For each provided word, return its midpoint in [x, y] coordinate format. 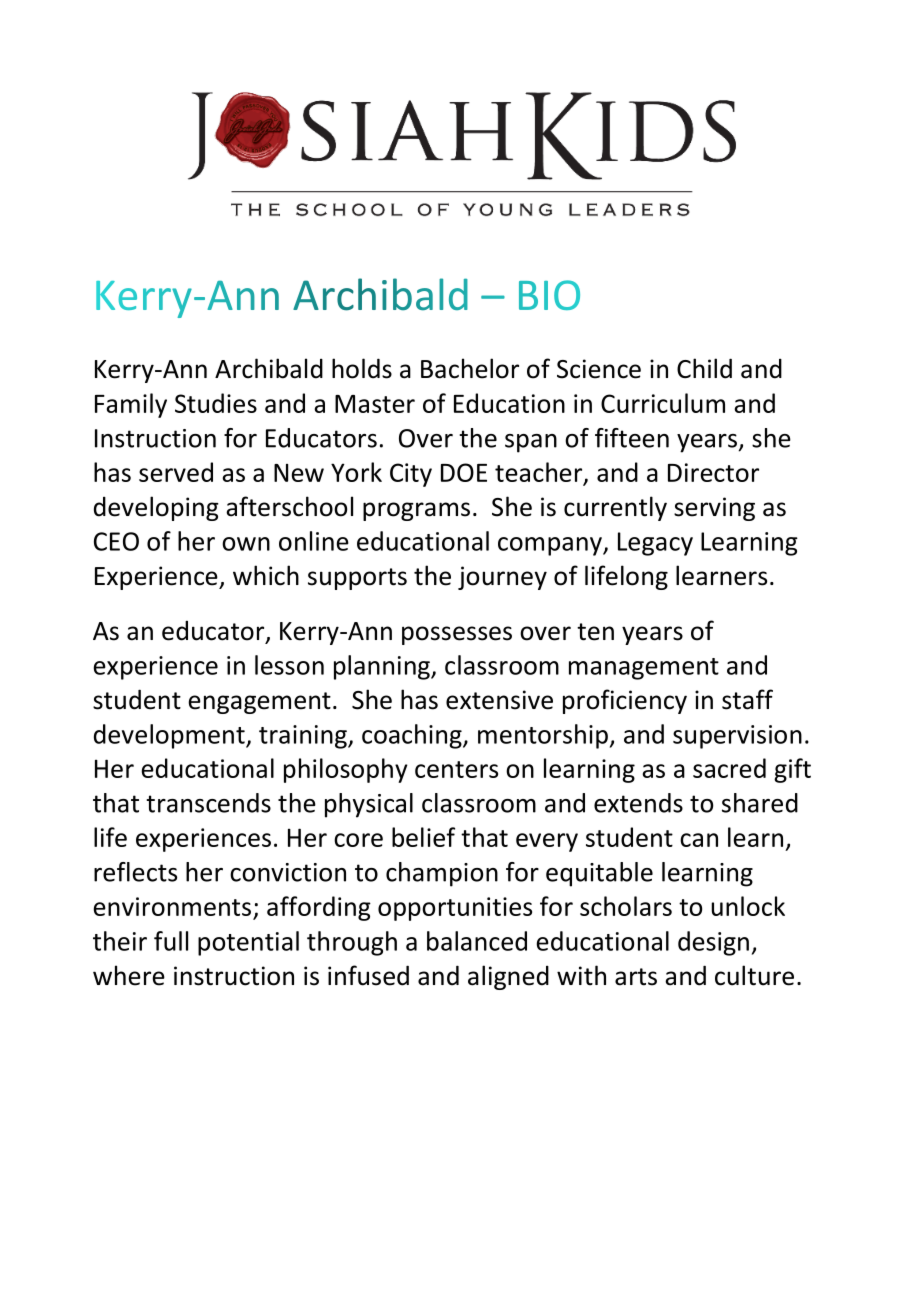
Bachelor [470, 368]
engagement [259, 703]
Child [704, 368]
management [644, 669]
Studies [216, 403]
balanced [477, 941]
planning [383, 667]
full [171, 941]
